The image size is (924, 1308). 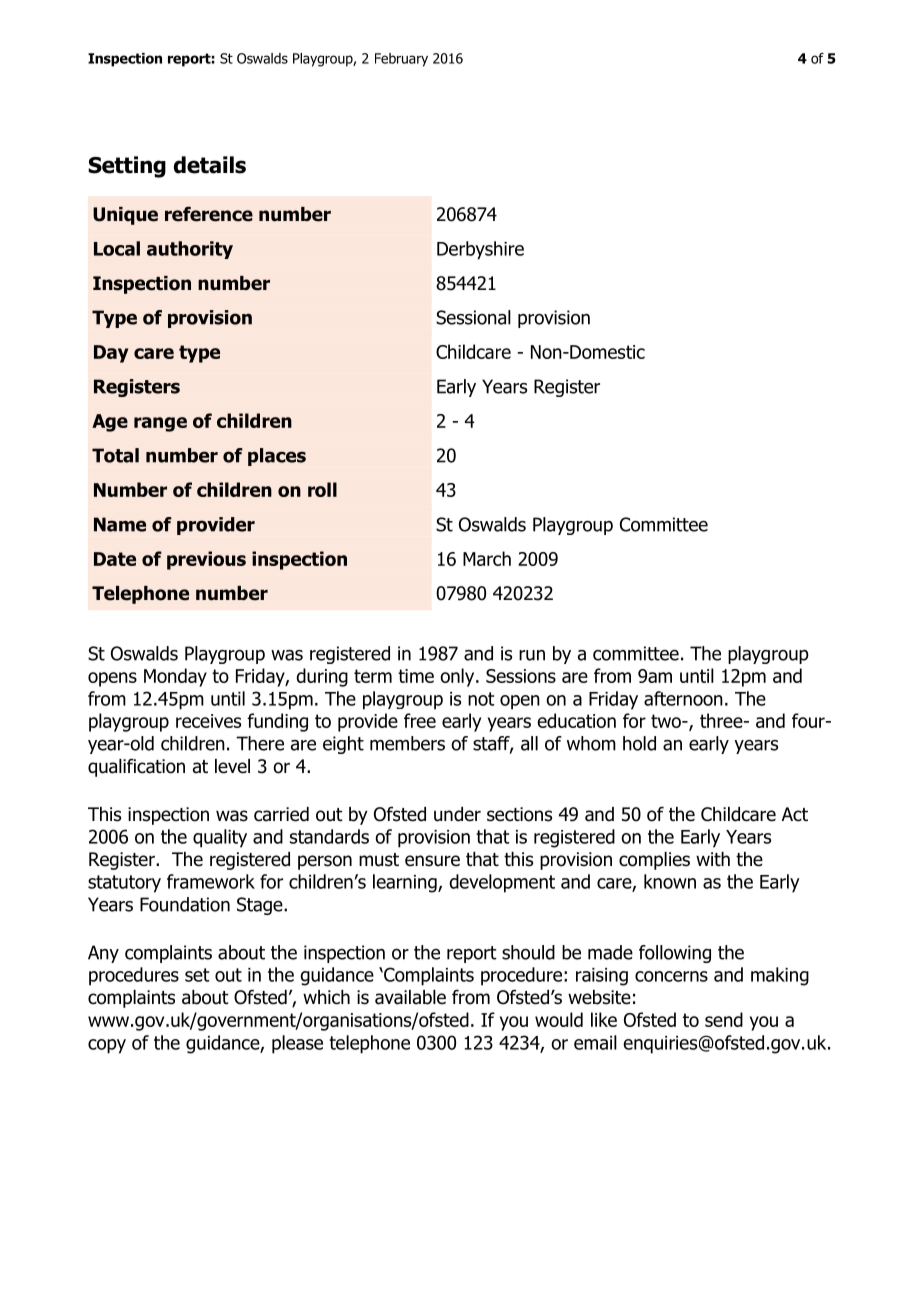 What do you see at coordinates (208, 721) in the page?
I see `receives` at bounding box center [208, 721].
